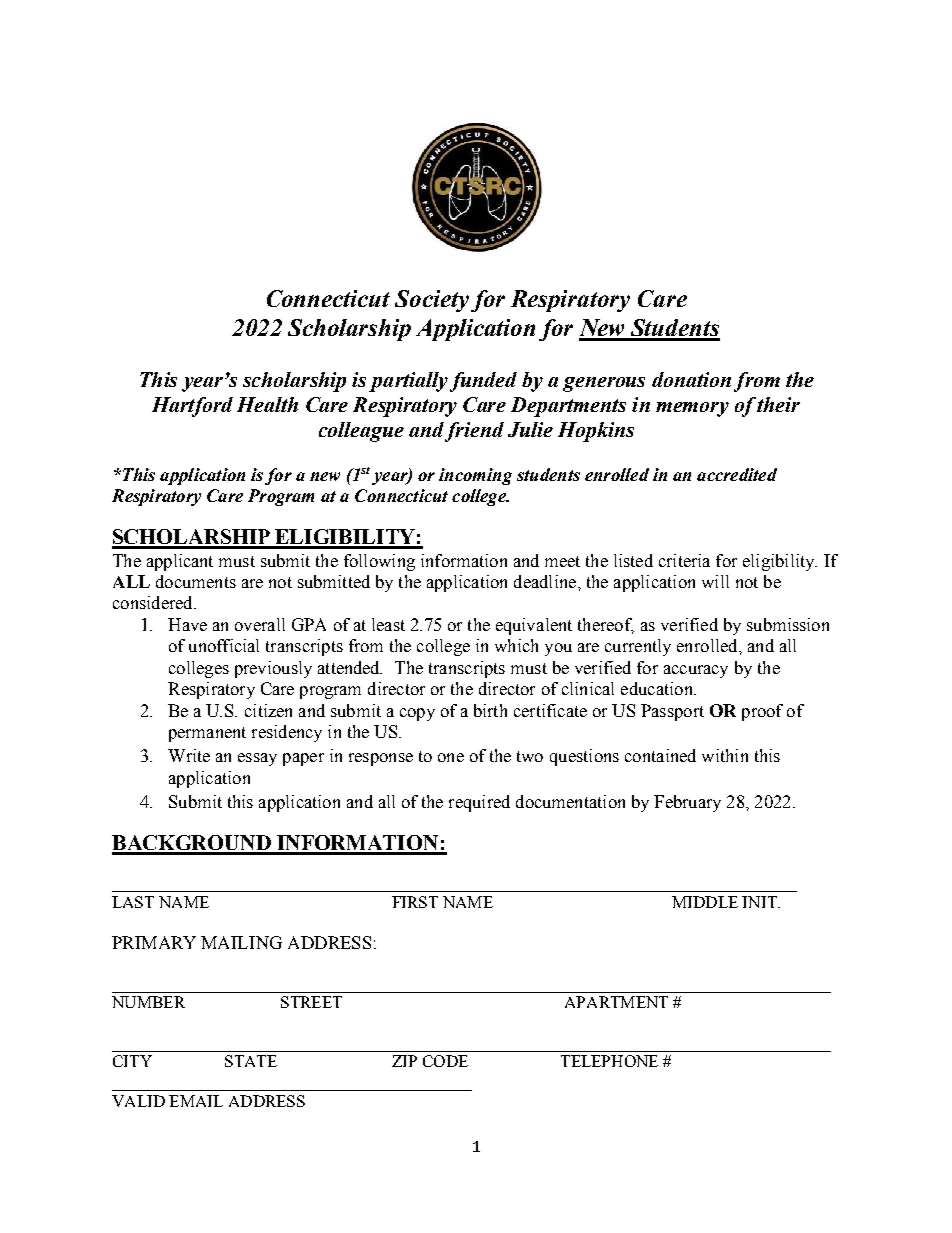 Image resolution: width=952 pixels, height=1233 pixels. Describe the element at coordinates (207, 734) in the page. I see `permanent` at that location.
